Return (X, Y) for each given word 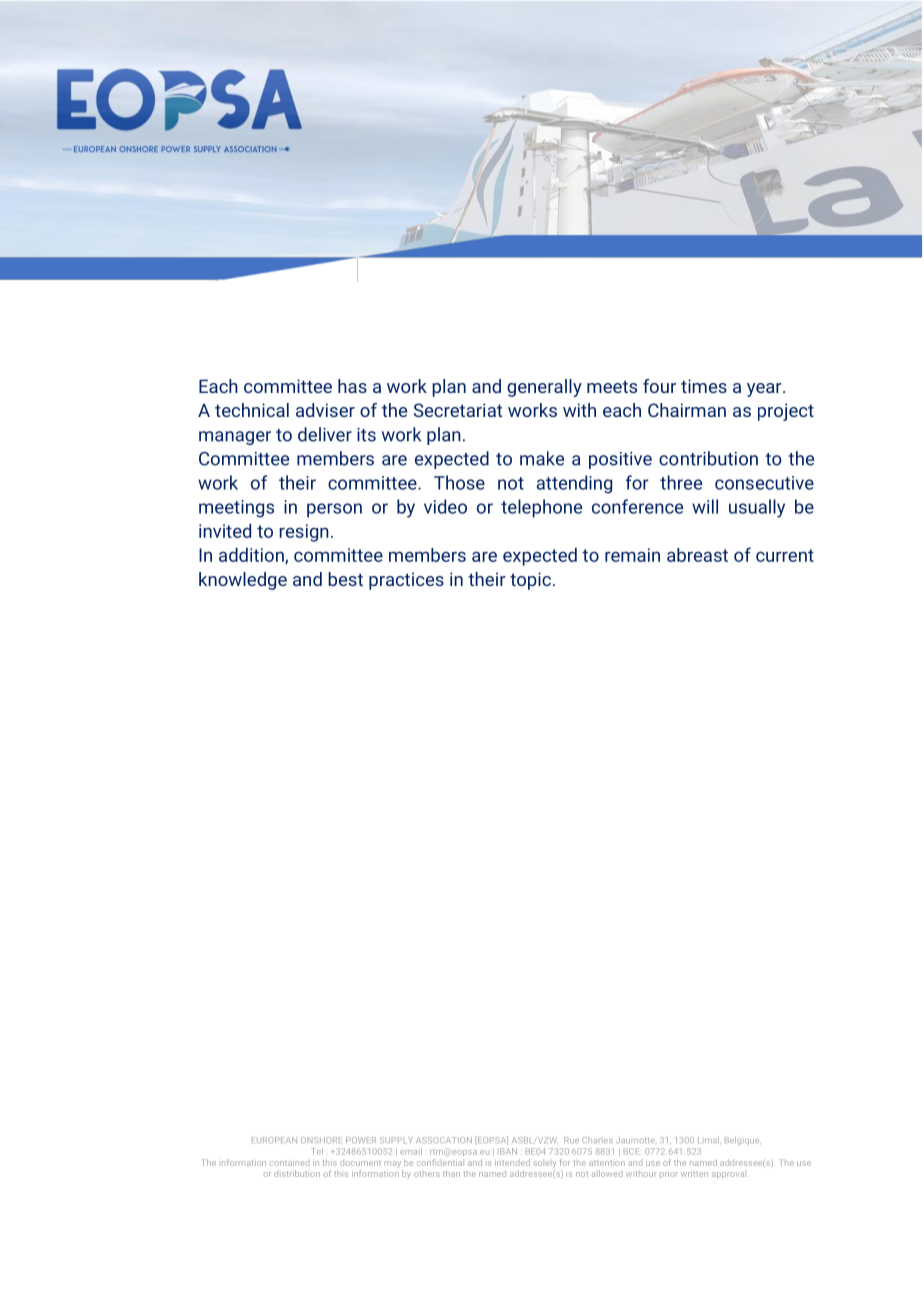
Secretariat (458, 410)
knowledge (243, 581)
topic (530, 581)
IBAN (508, 1151)
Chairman (687, 410)
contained (290, 1163)
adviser (325, 410)
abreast (697, 555)
